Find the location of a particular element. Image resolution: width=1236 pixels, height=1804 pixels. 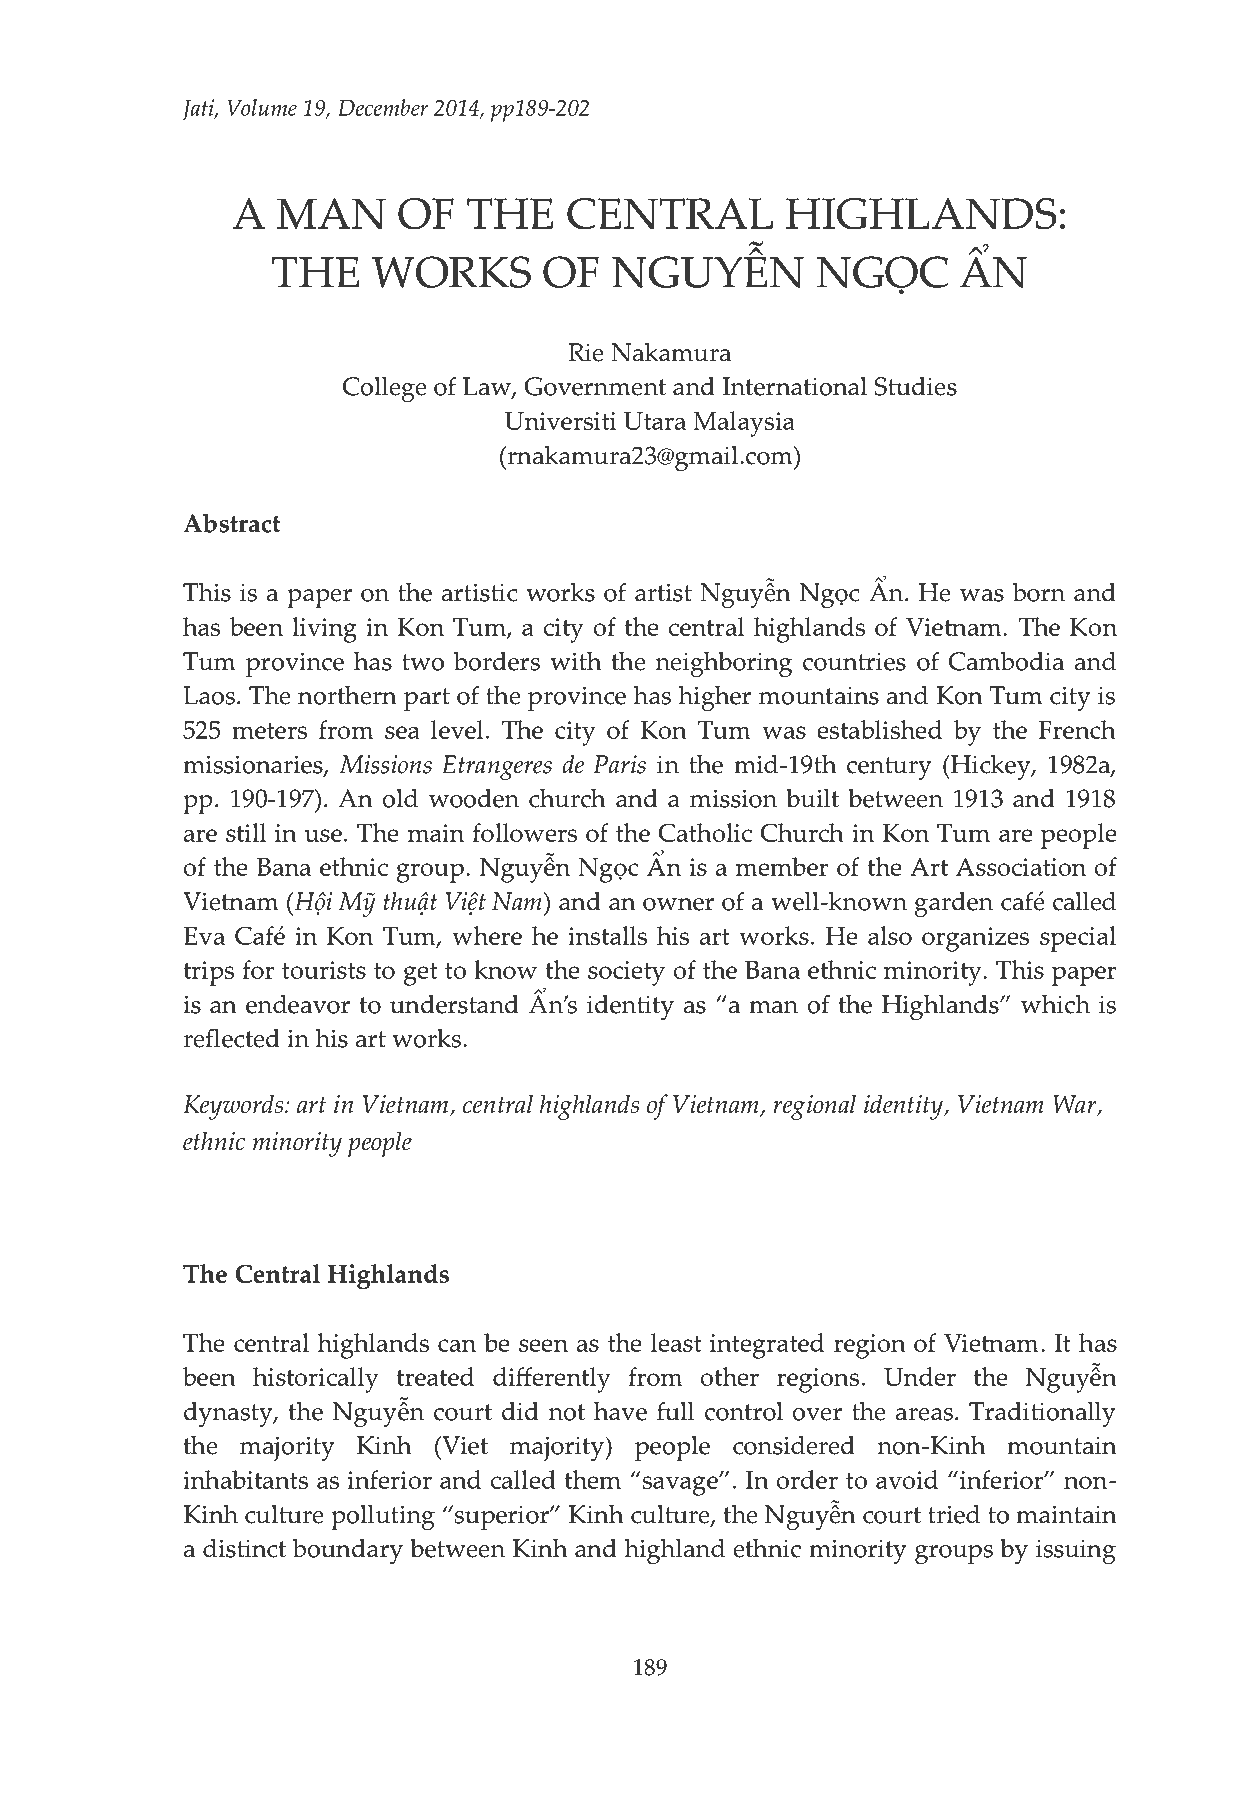

Volume is located at coordinates (262, 107).
